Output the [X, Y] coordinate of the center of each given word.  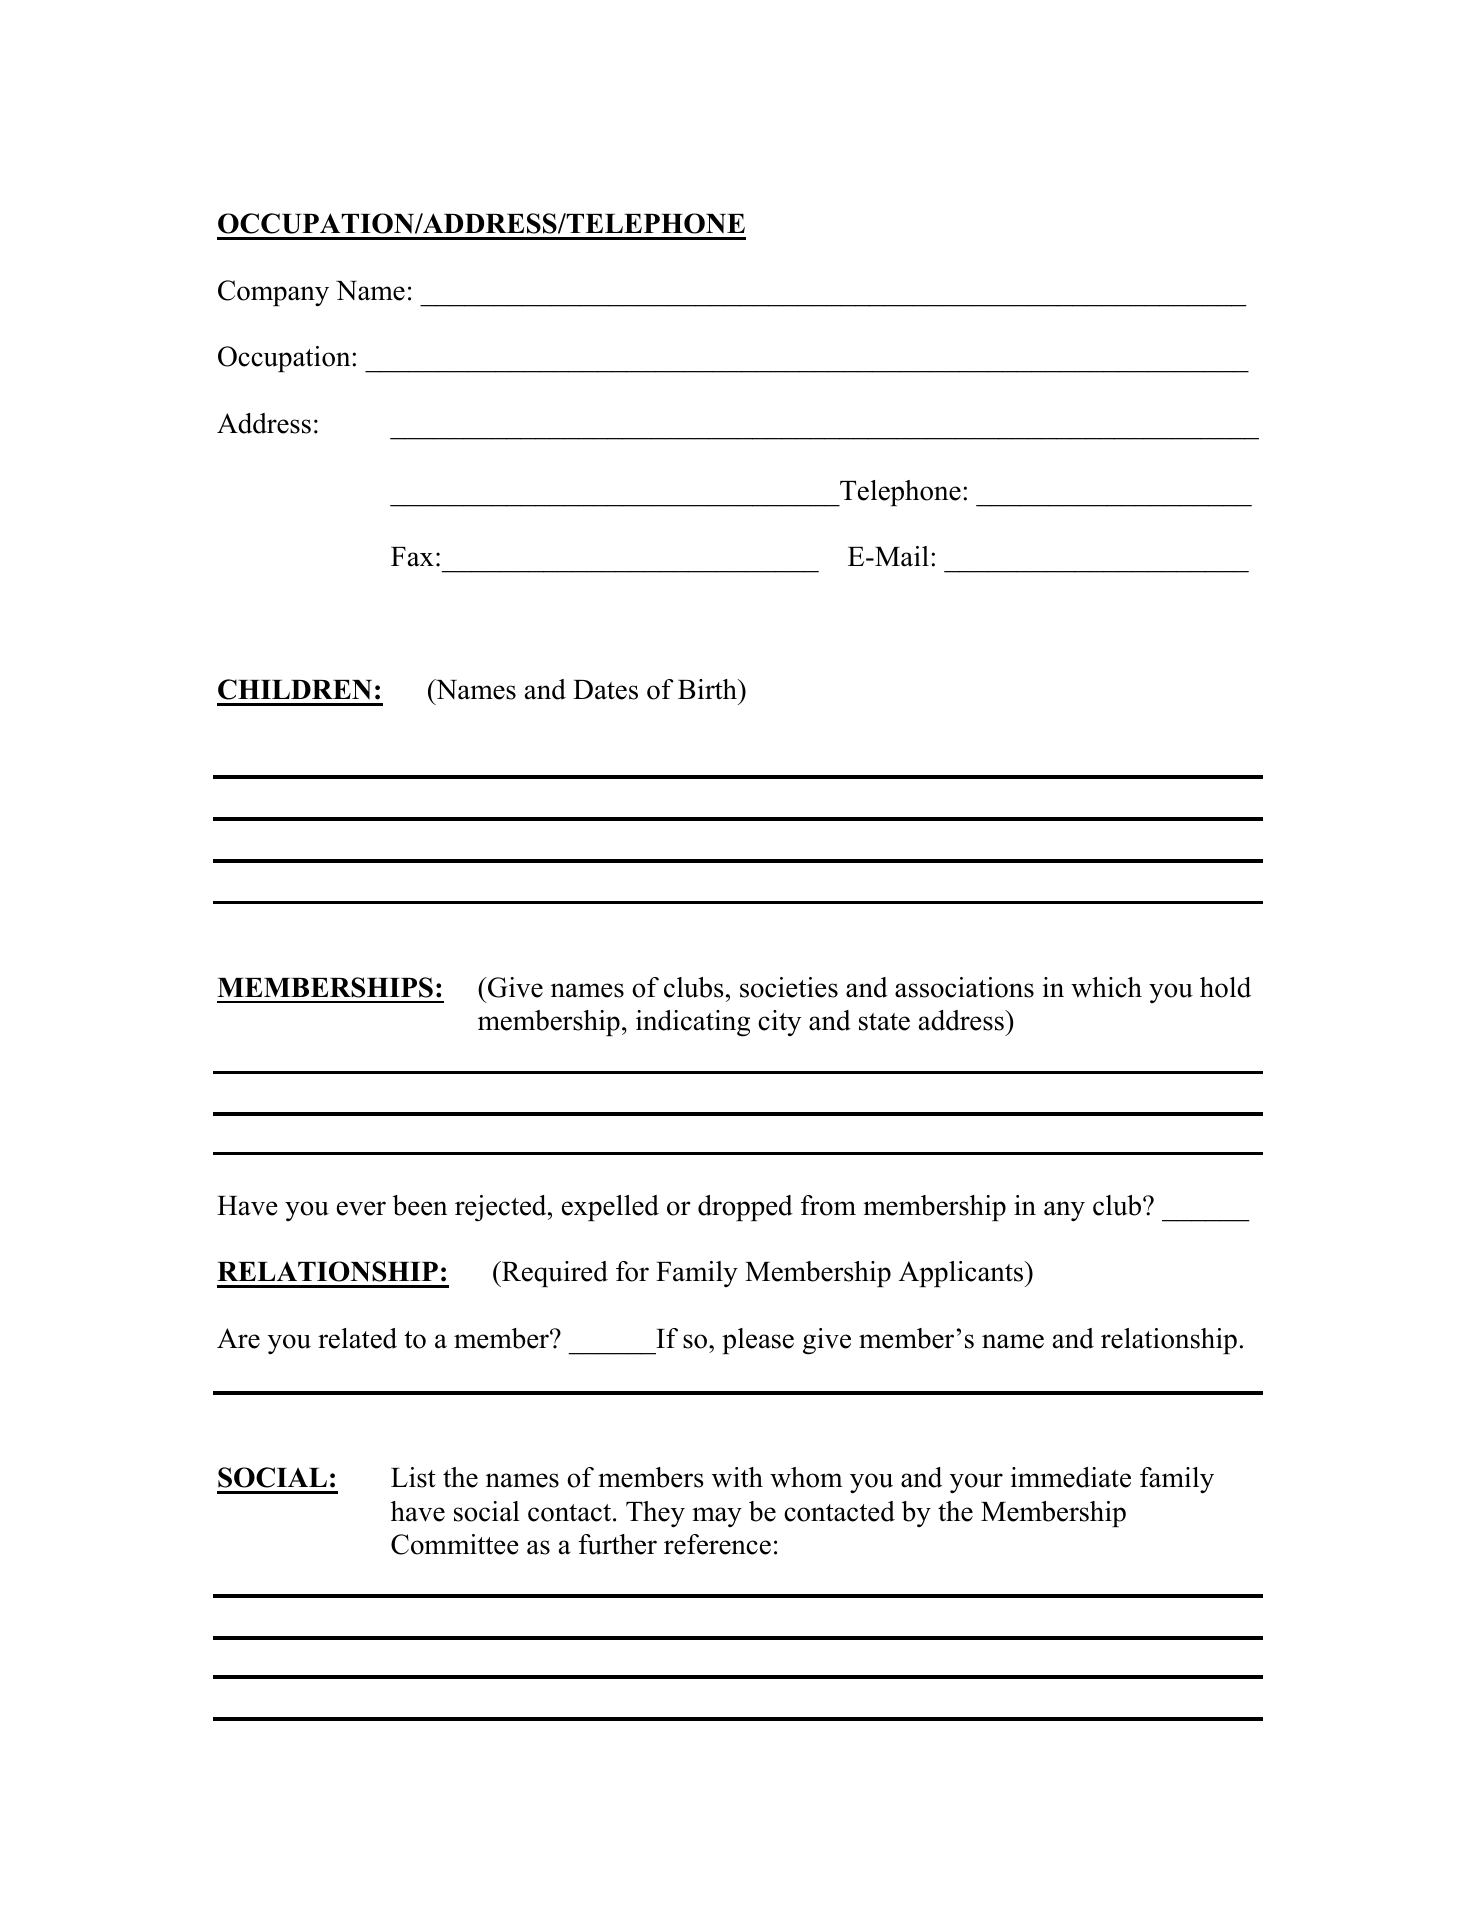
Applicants [962, 1274]
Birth [708, 689]
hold [1225, 987]
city [779, 1023]
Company [273, 293]
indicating [693, 1023]
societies [789, 987]
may [717, 1517]
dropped [745, 1208]
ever [361, 1208]
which [1106, 987]
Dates [605, 690]
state [884, 1022]
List [413, 1477]
